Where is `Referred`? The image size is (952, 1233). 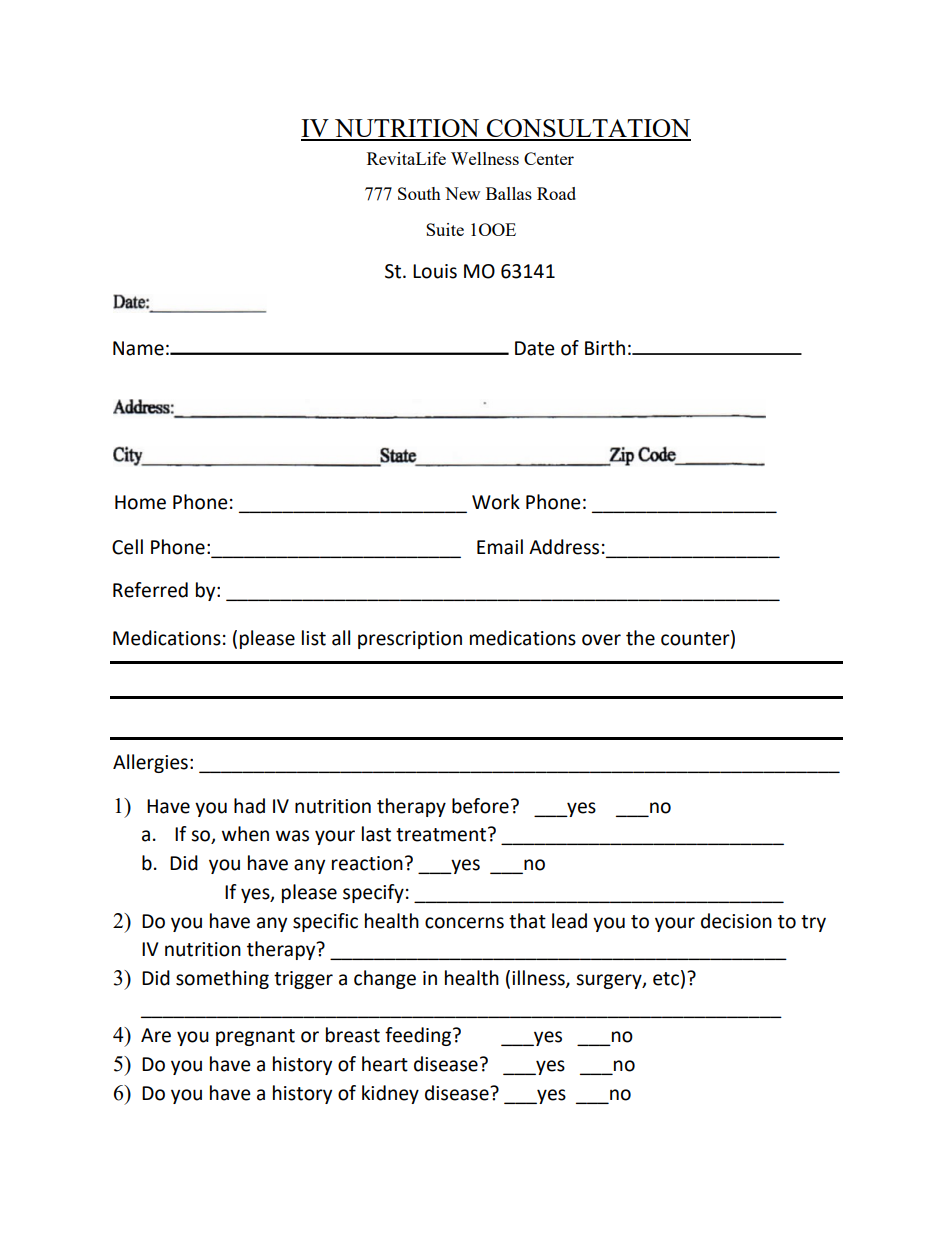
Referred is located at coordinates (150, 590).
